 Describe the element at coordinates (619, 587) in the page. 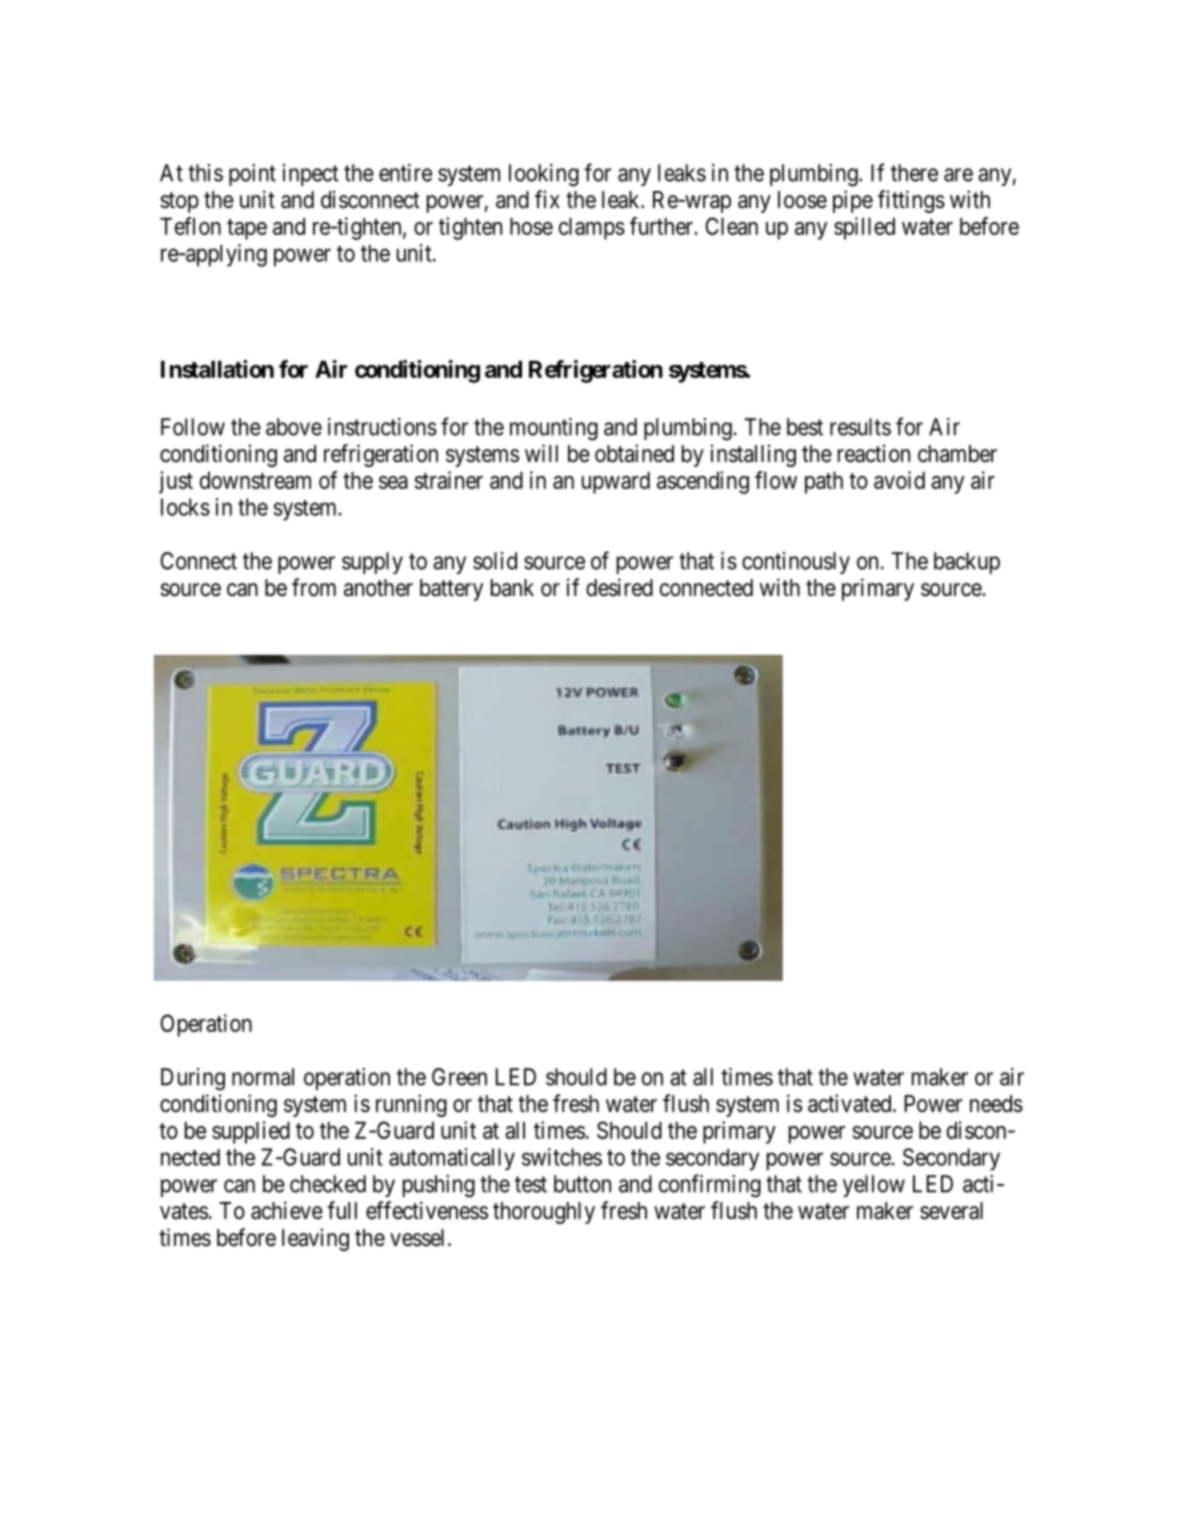

I see `desired` at that location.
